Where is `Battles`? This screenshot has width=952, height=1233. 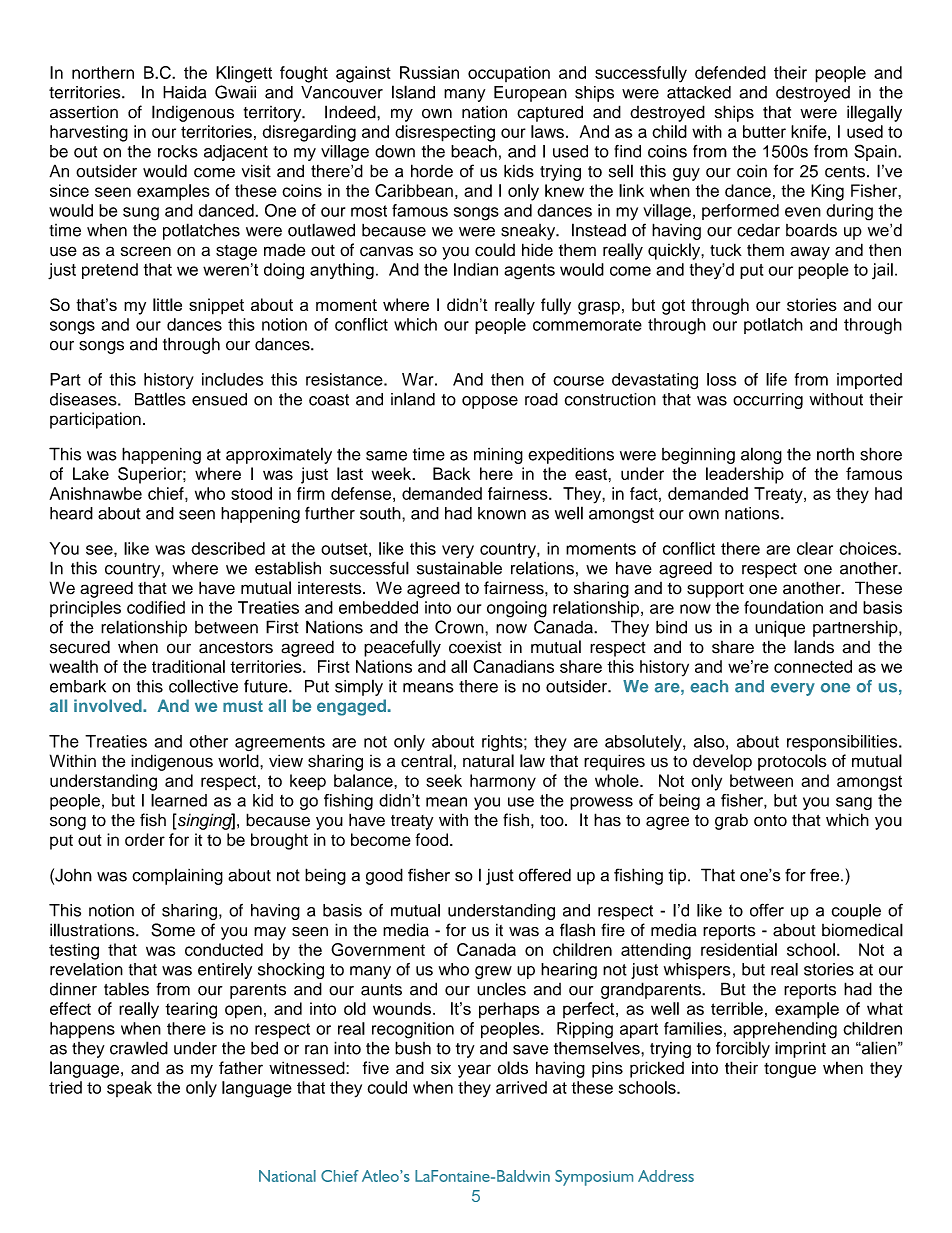
Battles is located at coordinates (160, 399).
